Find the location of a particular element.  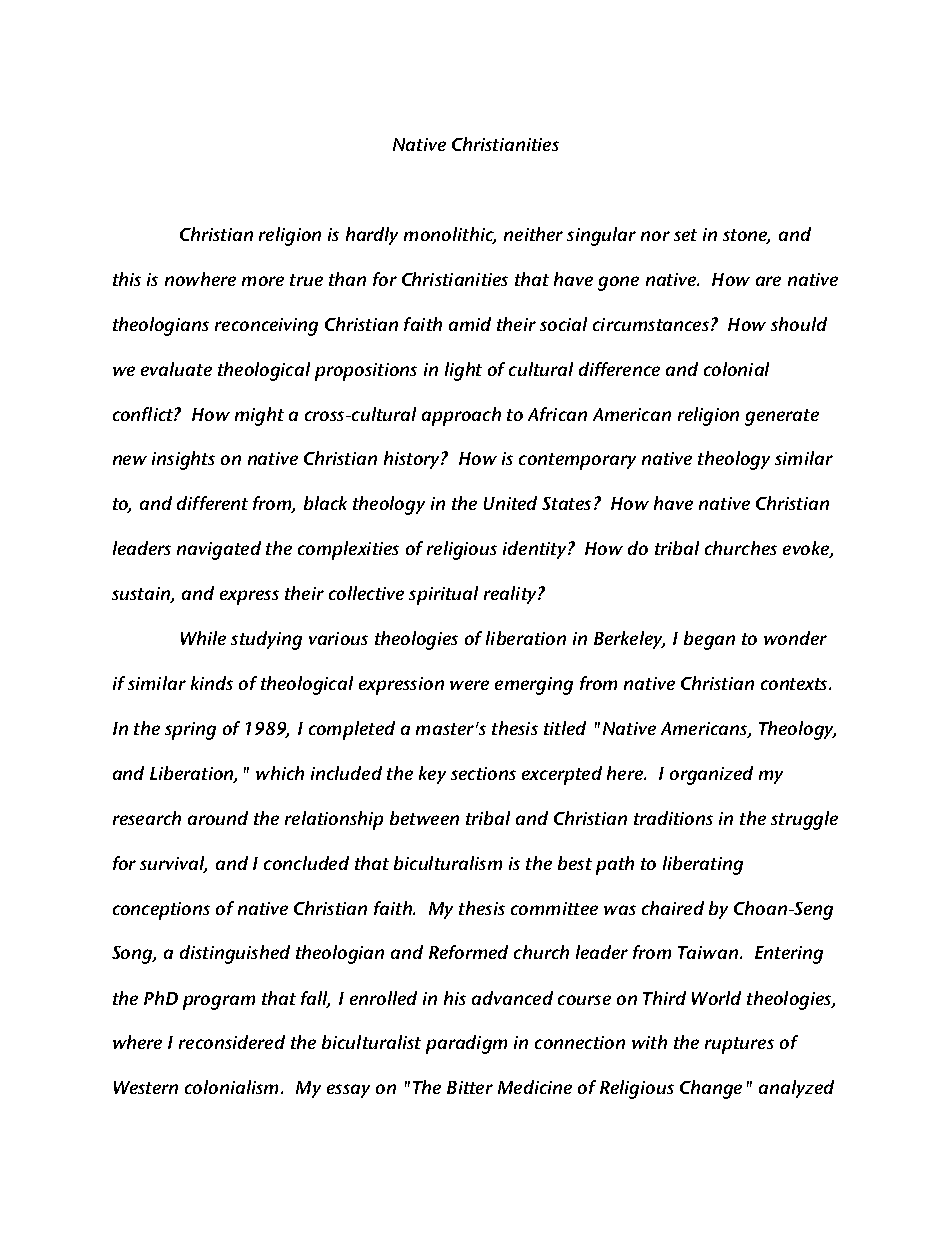

organized is located at coordinates (711, 775).
